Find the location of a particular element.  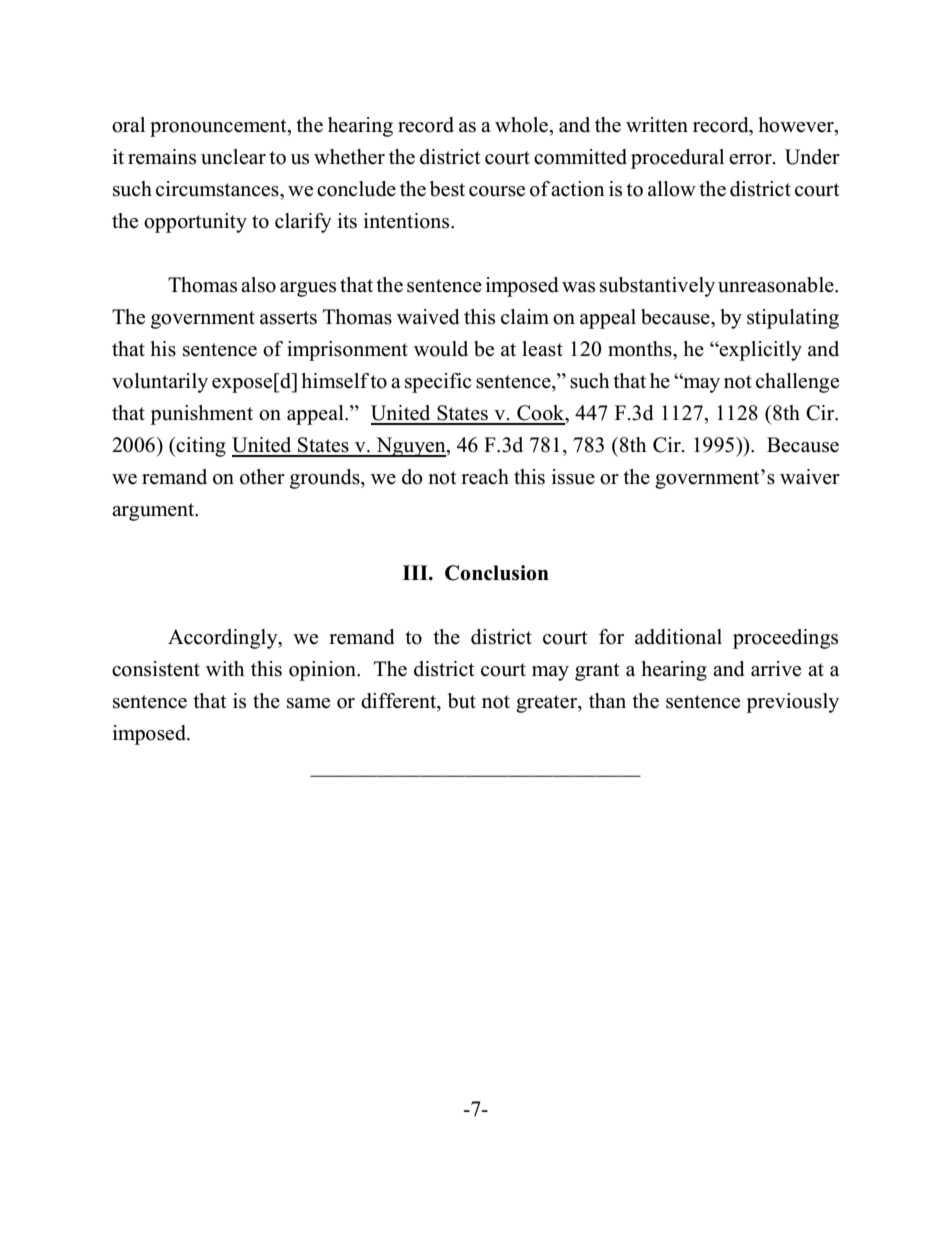

challenge is located at coordinates (797, 383).
